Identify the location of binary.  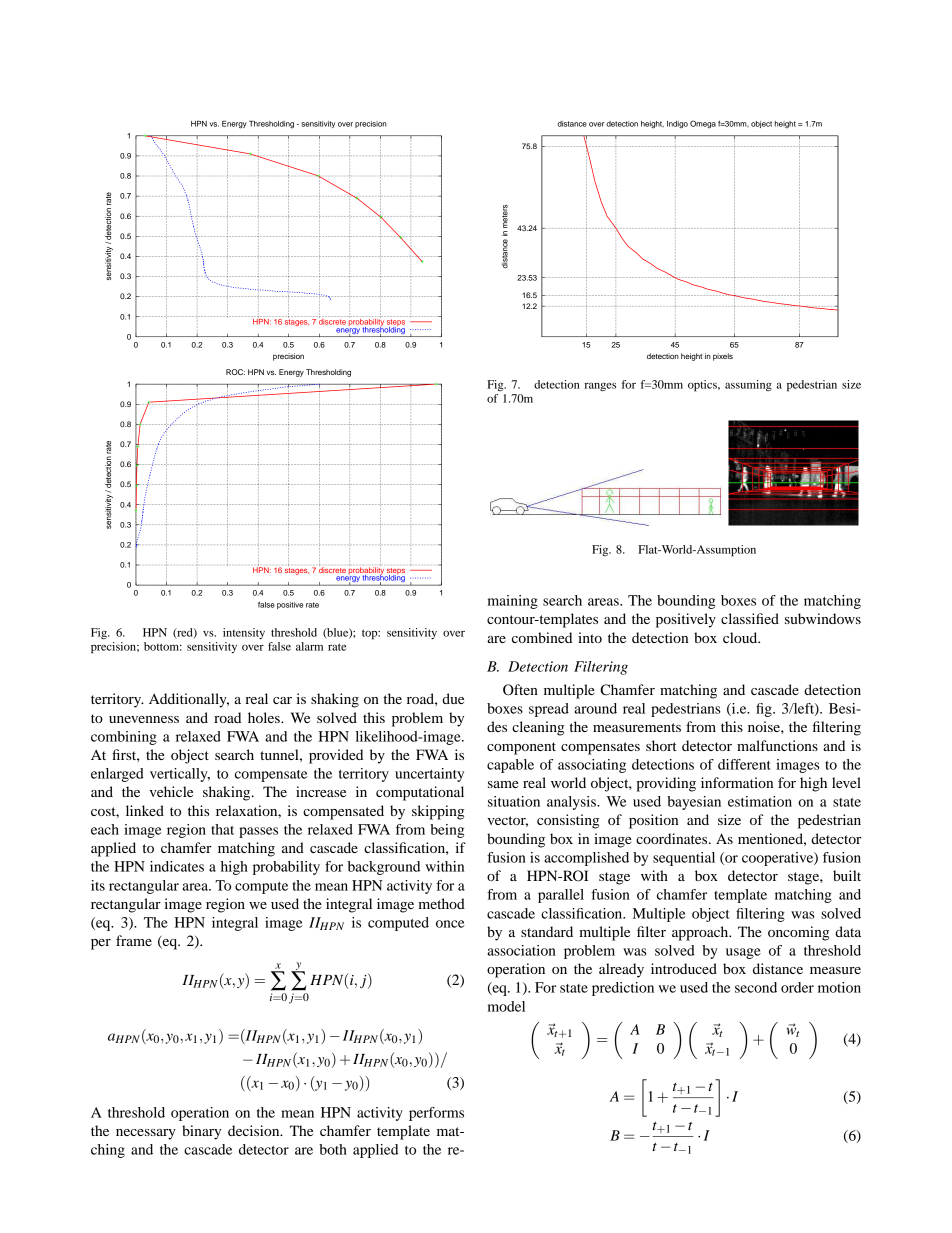
(201, 1132).
